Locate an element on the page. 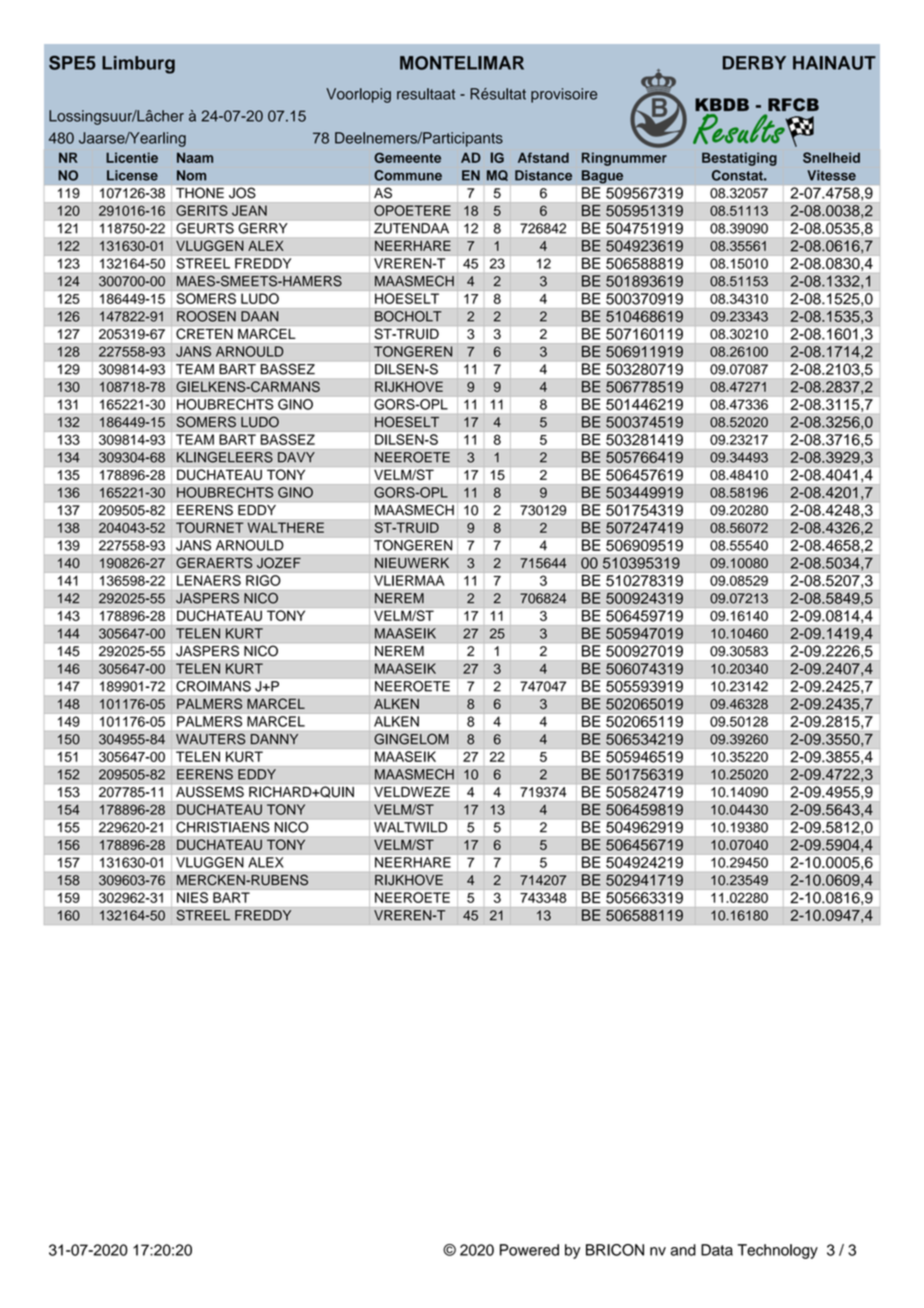 Image resolution: width=924 pixels, height=1308 pixels. Distance is located at coordinates (543, 175).
